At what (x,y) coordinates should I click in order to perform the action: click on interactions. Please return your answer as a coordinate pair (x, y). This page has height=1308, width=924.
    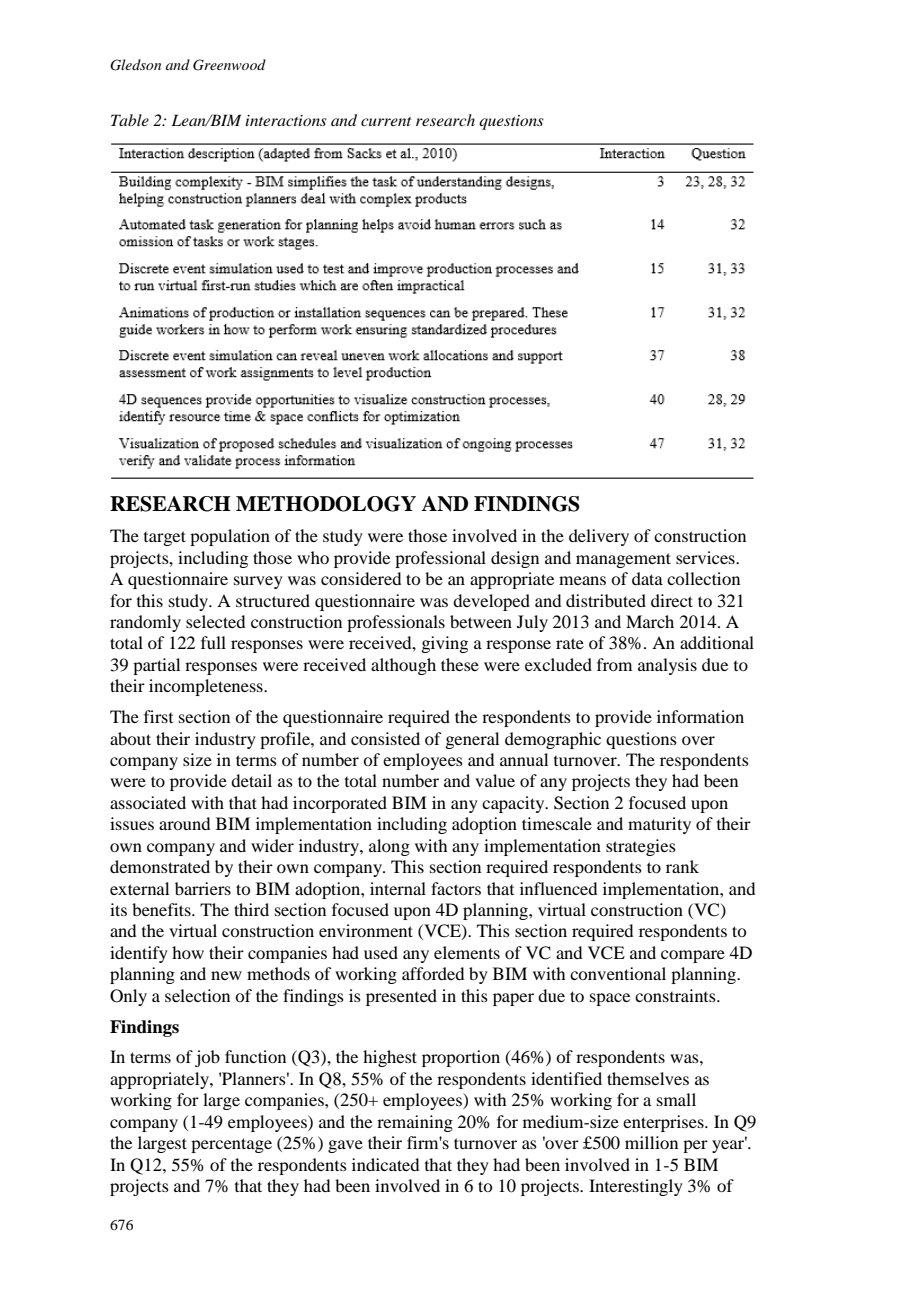
    Looking at the image, I should click on (286, 120).
